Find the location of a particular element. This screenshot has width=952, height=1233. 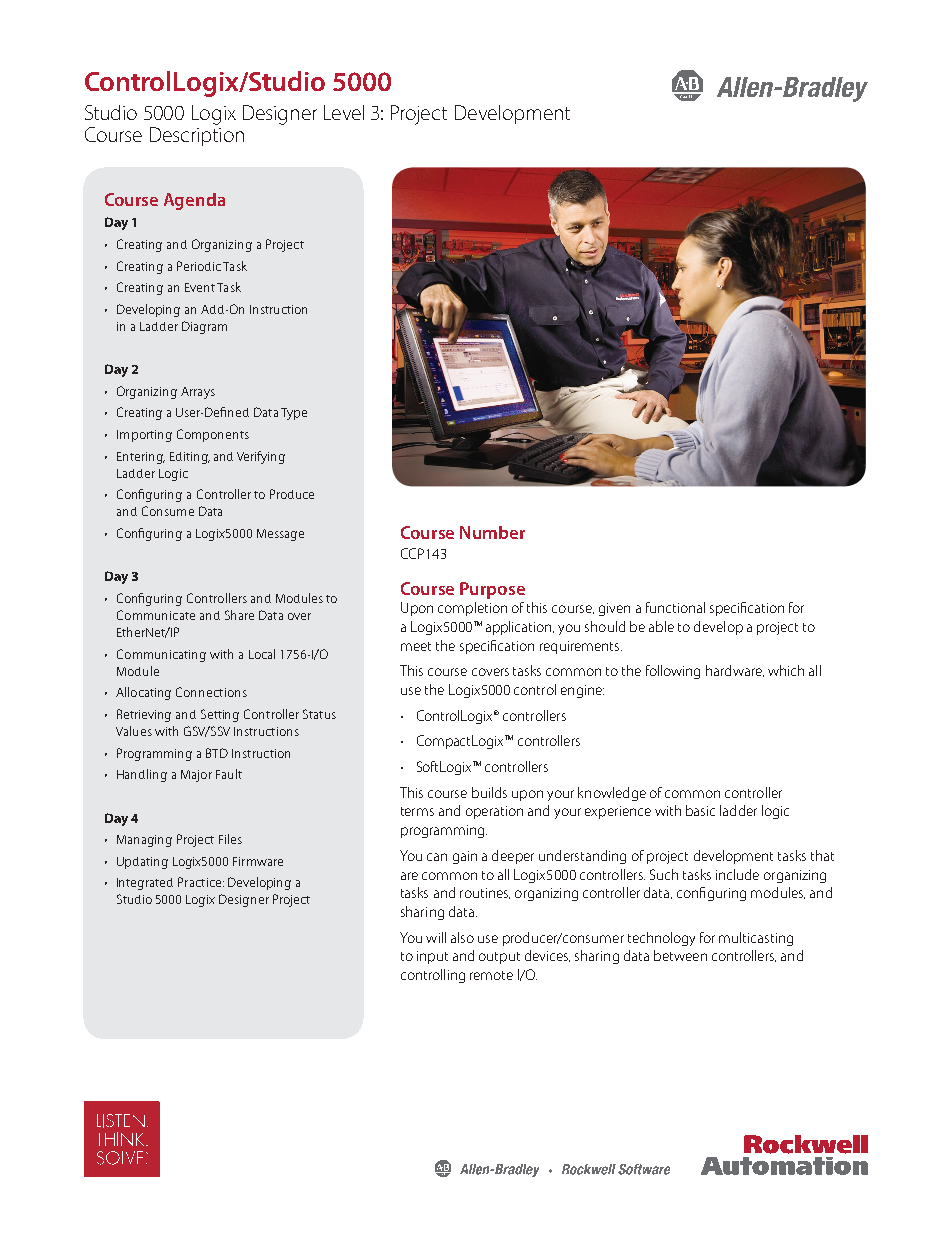

Level is located at coordinates (344, 112).
